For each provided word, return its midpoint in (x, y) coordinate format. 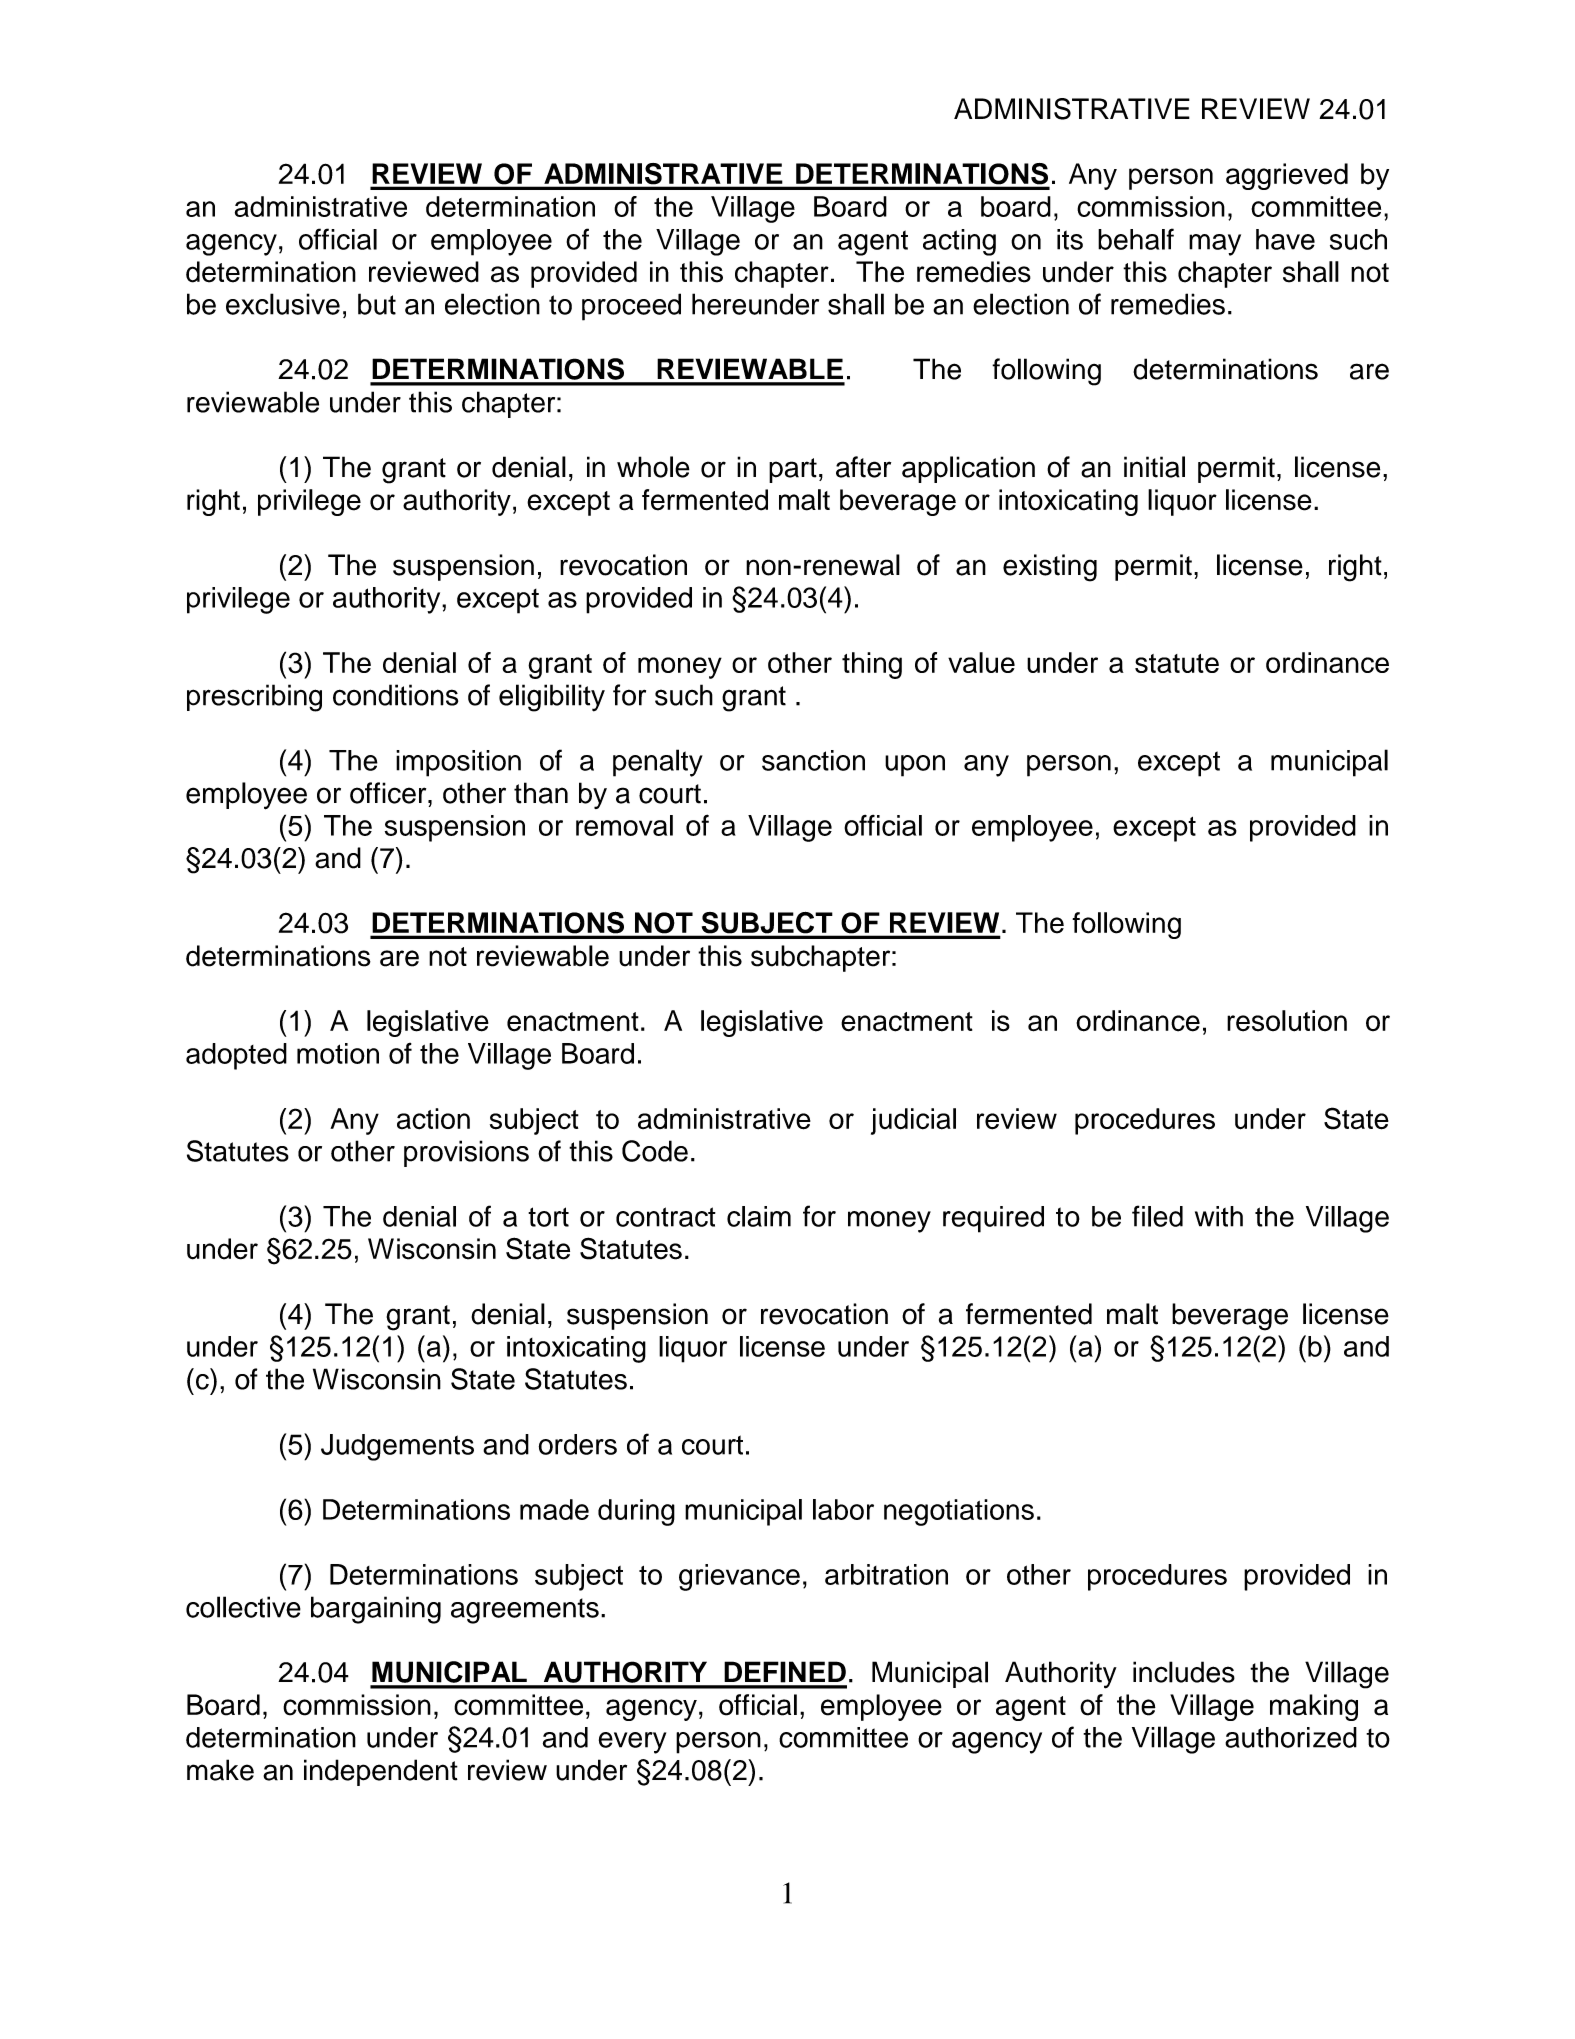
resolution (1287, 1021)
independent (381, 1772)
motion (338, 1053)
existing (1050, 568)
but (377, 304)
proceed (631, 307)
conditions (395, 695)
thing (872, 665)
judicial (913, 1121)
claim (759, 1216)
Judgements (397, 1447)
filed (1157, 1216)
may (1215, 245)
